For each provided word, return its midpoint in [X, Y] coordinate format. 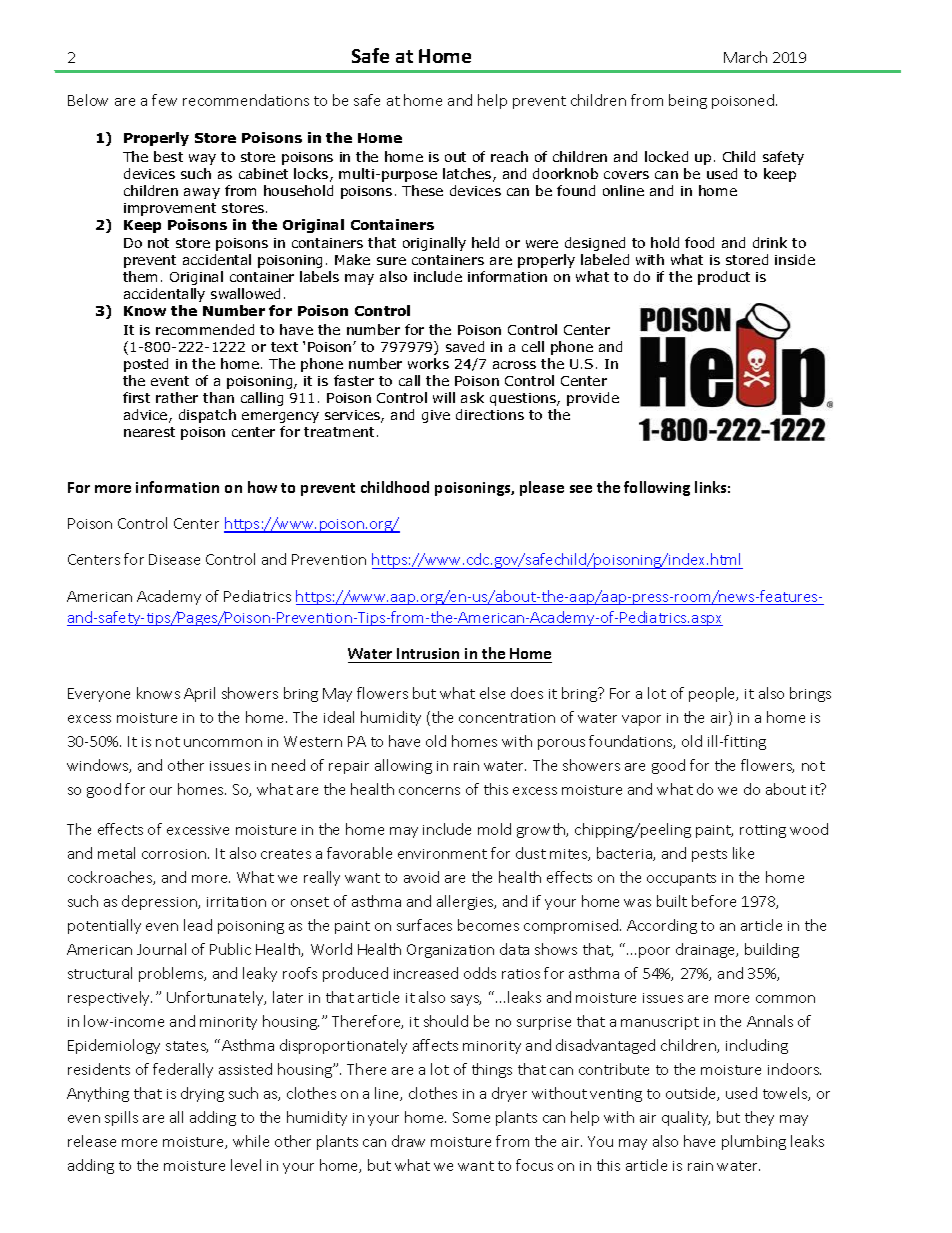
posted [146, 365]
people [713, 694]
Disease [174, 559]
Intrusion [429, 655]
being [688, 101]
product [724, 278]
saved [465, 346]
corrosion [174, 854]
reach [509, 156]
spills [121, 1118]
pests [709, 855]
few [164, 100]
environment [442, 854]
